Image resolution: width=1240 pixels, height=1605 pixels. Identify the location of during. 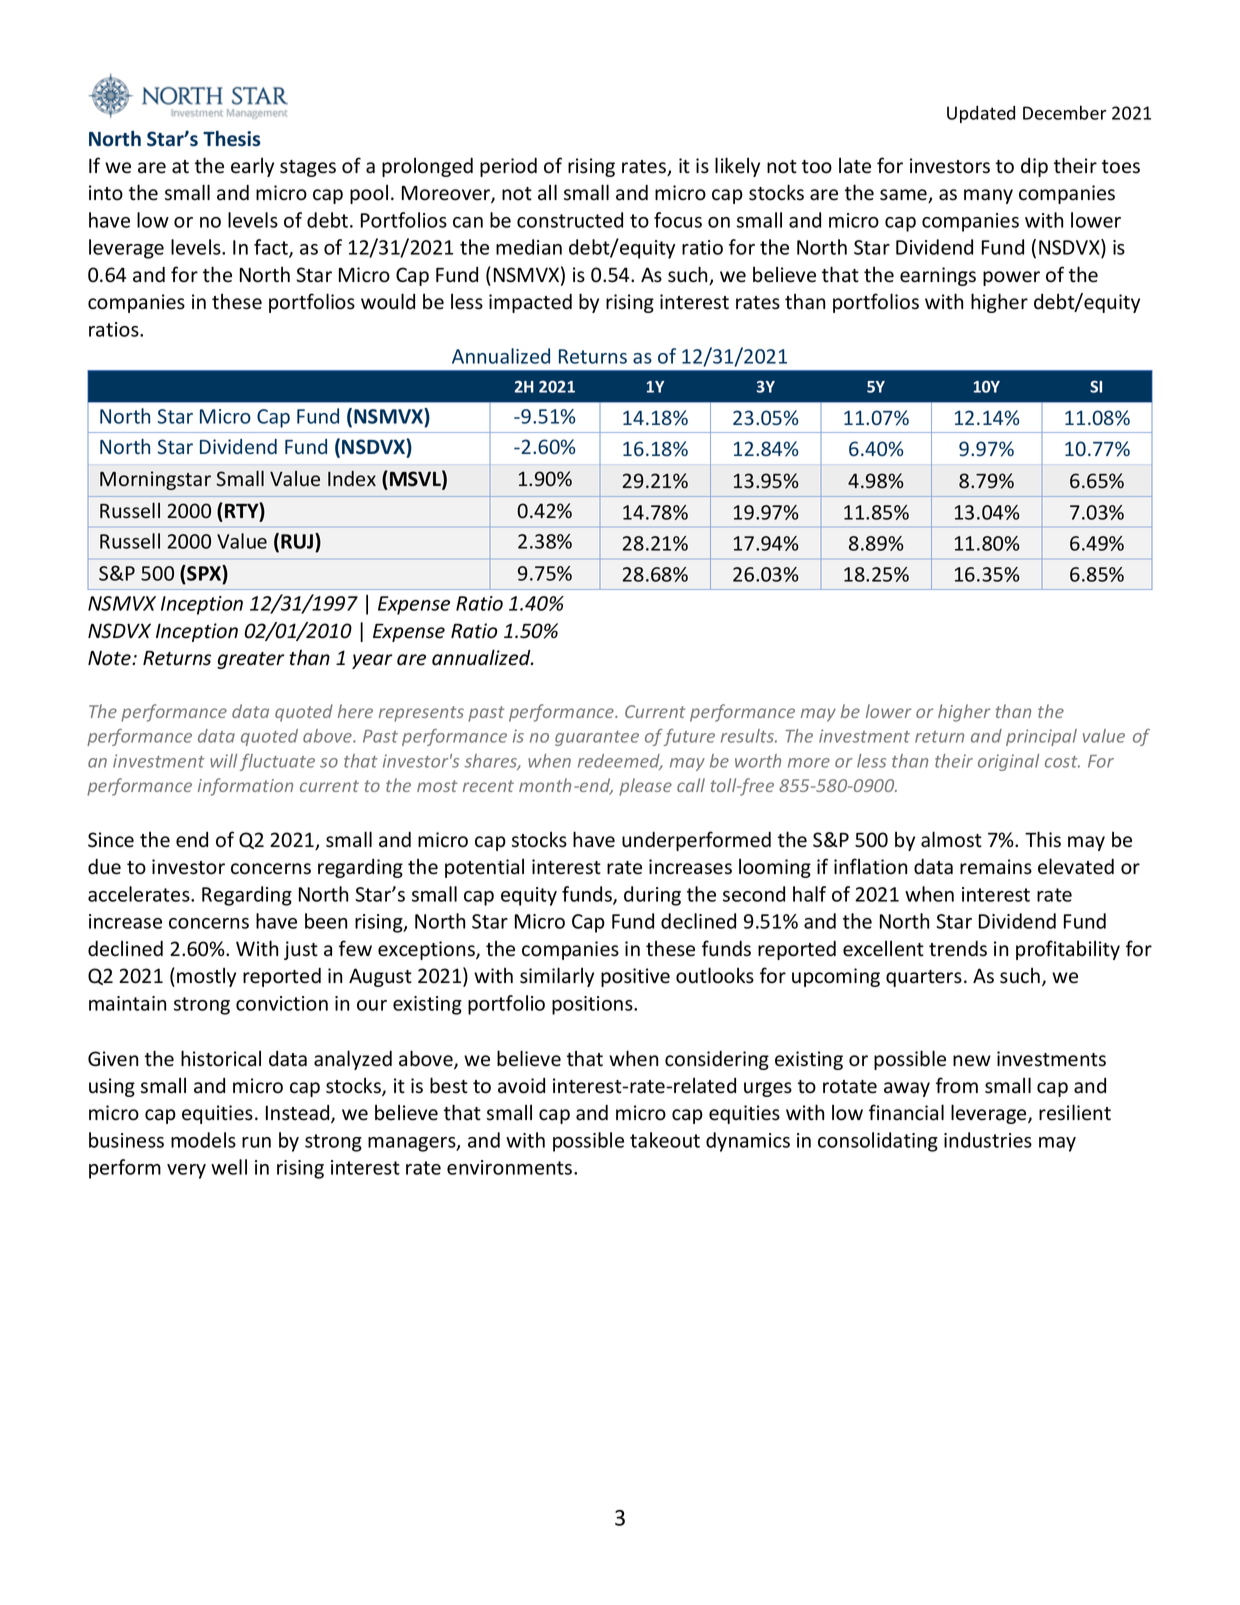
(652, 896).
